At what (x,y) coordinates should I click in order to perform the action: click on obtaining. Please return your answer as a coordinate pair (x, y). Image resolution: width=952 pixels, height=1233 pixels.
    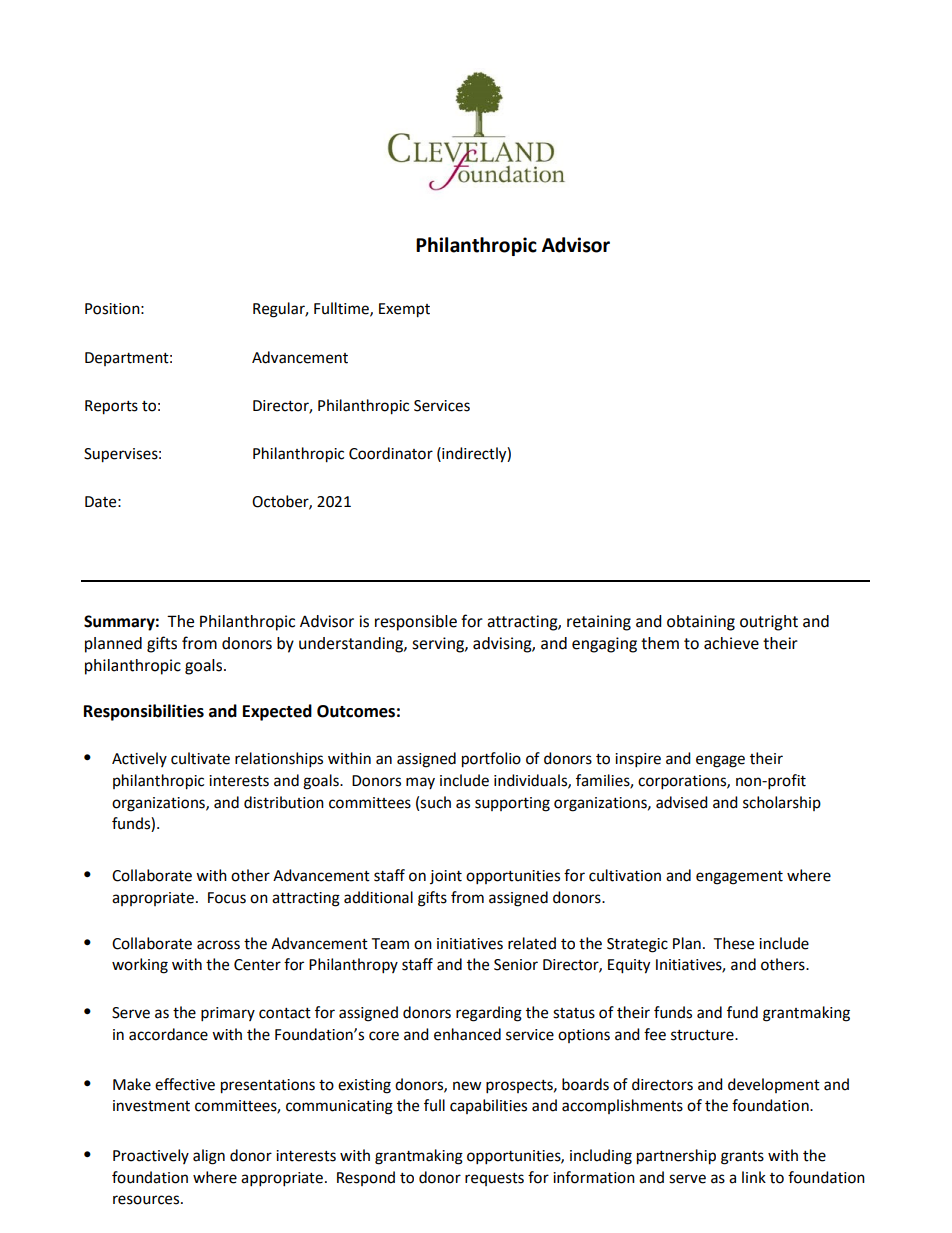
    Looking at the image, I should click on (701, 623).
